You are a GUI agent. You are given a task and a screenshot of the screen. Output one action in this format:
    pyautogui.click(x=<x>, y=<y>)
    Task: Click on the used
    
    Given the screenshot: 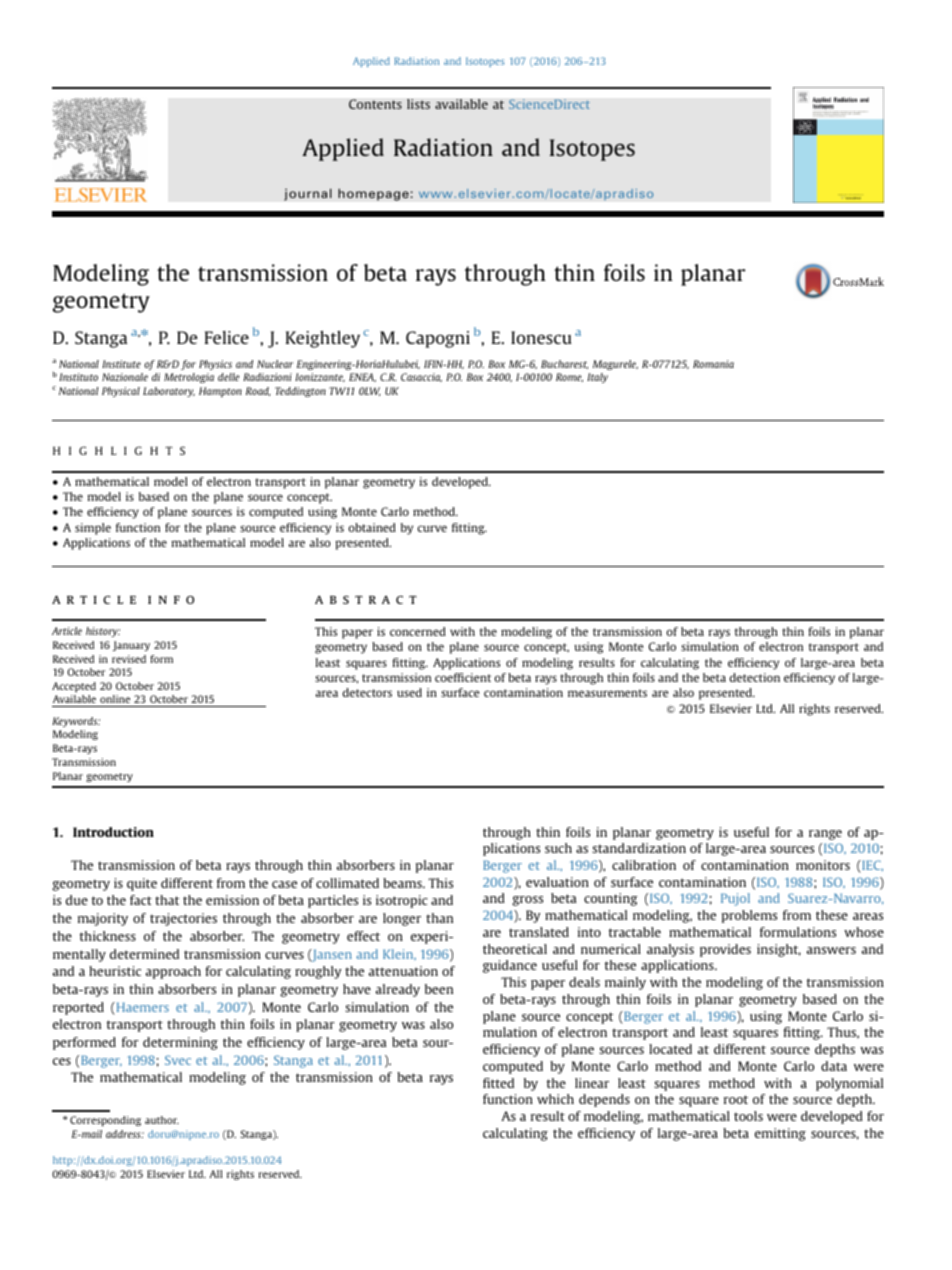 What is the action you would take?
    pyautogui.click(x=409, y=692)
